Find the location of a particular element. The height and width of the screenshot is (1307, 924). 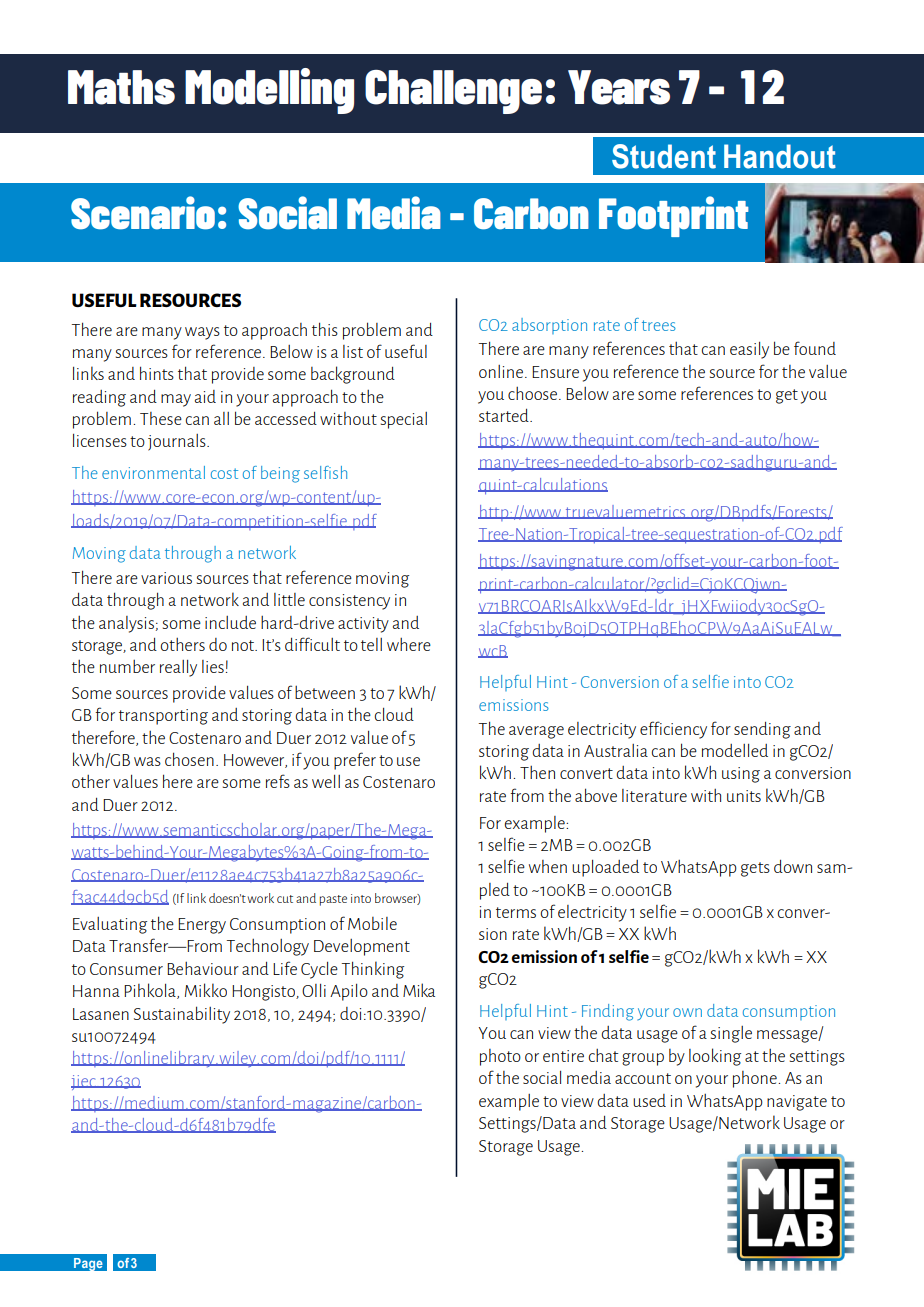

activity is located at coordinates (363, 625).
